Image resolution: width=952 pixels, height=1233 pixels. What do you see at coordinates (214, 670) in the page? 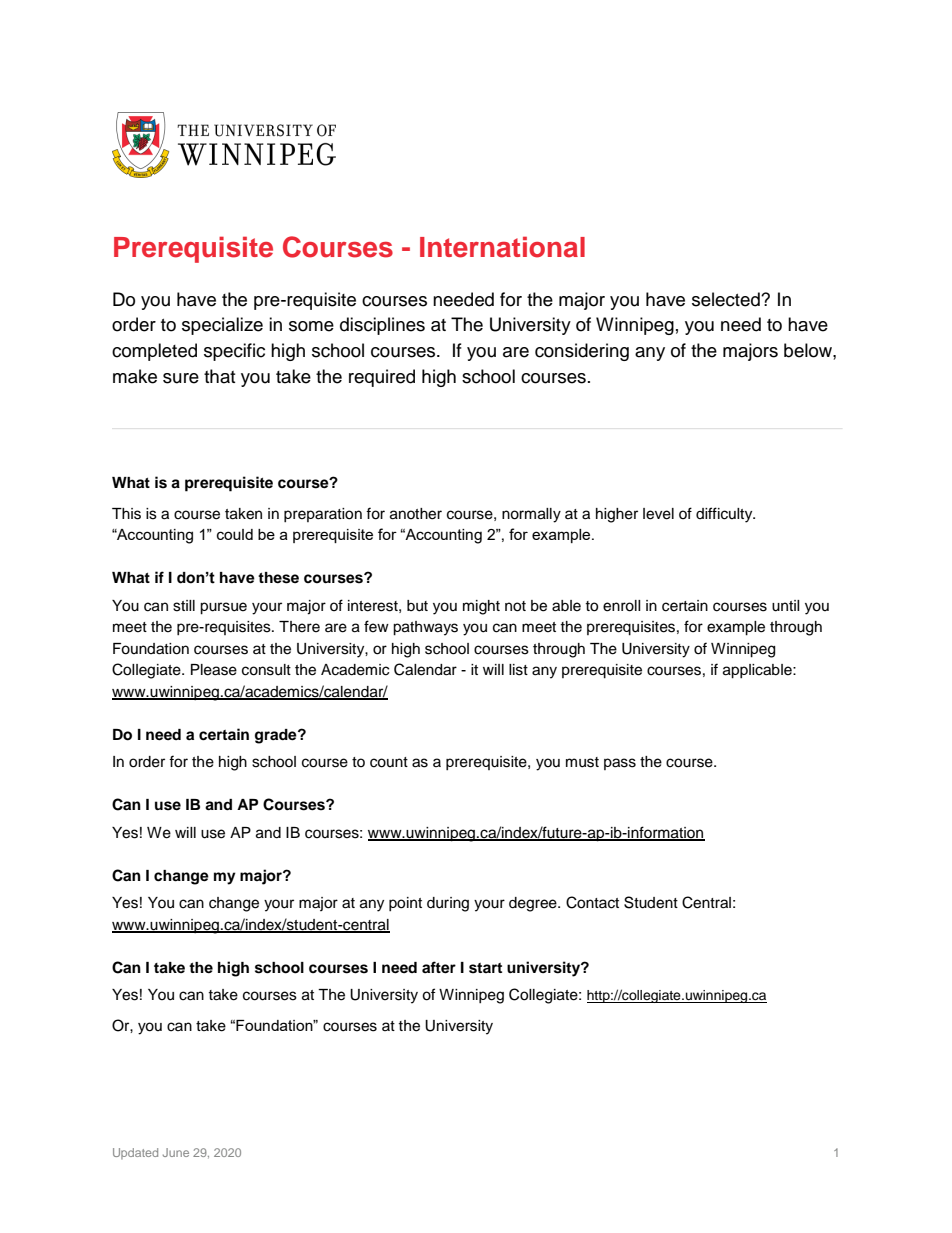
I see `Please` at bounding box center [214, 670].
